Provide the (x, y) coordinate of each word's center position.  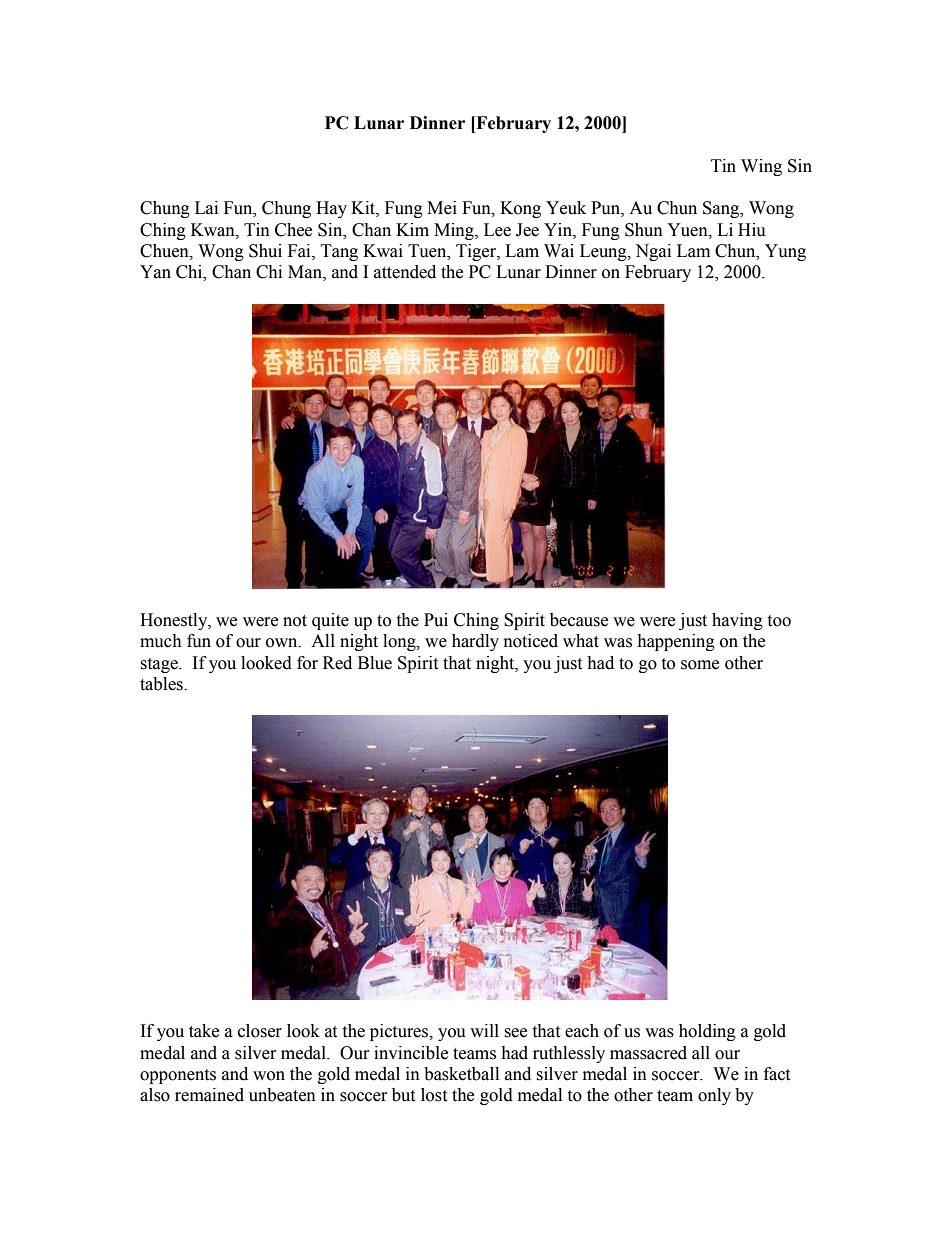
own (283, 643)
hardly (475, 642)
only (714, 1096)
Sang (722, 209)
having (737, 621)
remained (209, 1095)
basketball (461, 1074)
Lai (206, 208)
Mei (442, 208)
